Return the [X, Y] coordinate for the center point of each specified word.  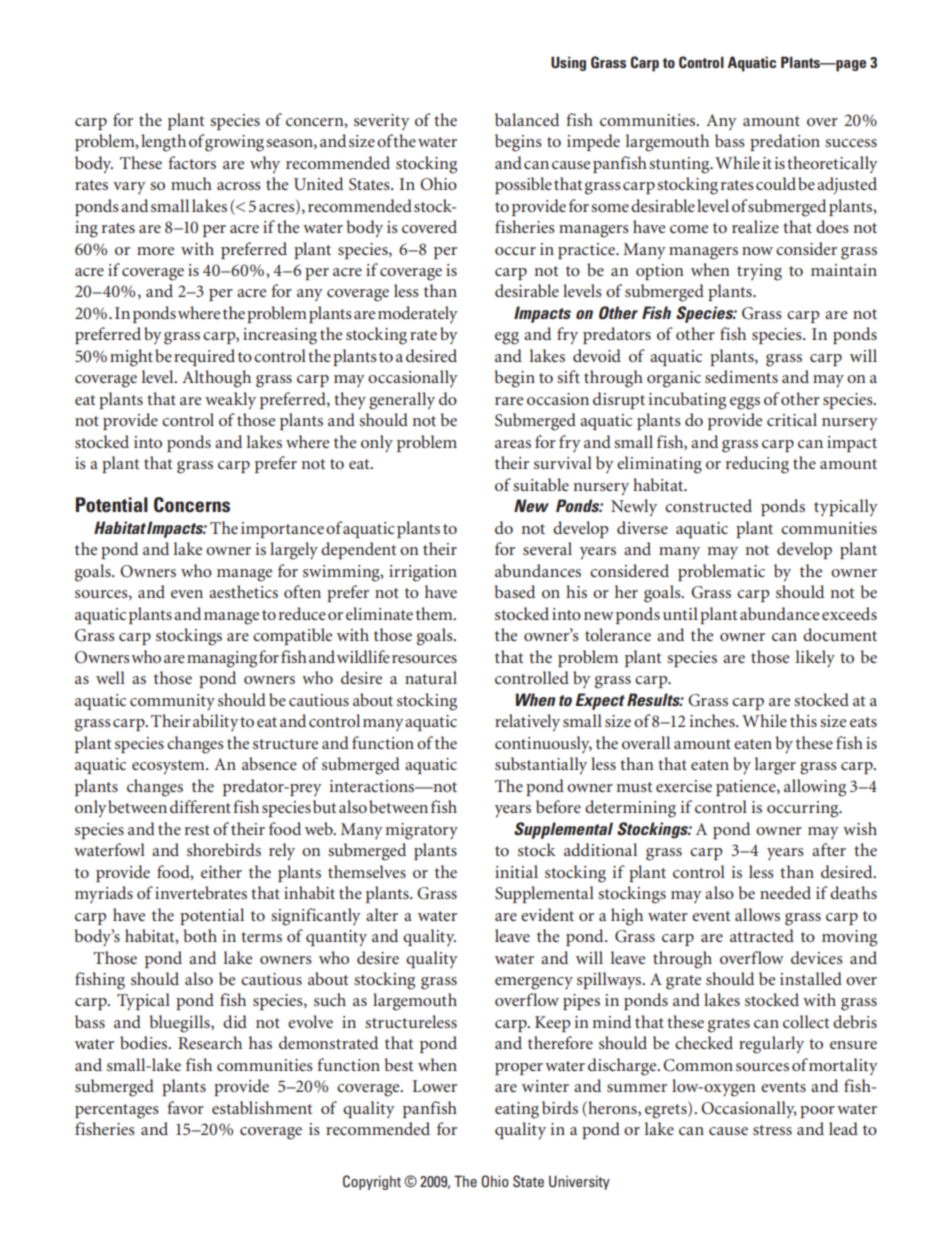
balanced [527, 119]
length [163, 143]
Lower [435, 1086]
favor [185, 1107]
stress [772, 1130]
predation [785, 142]
